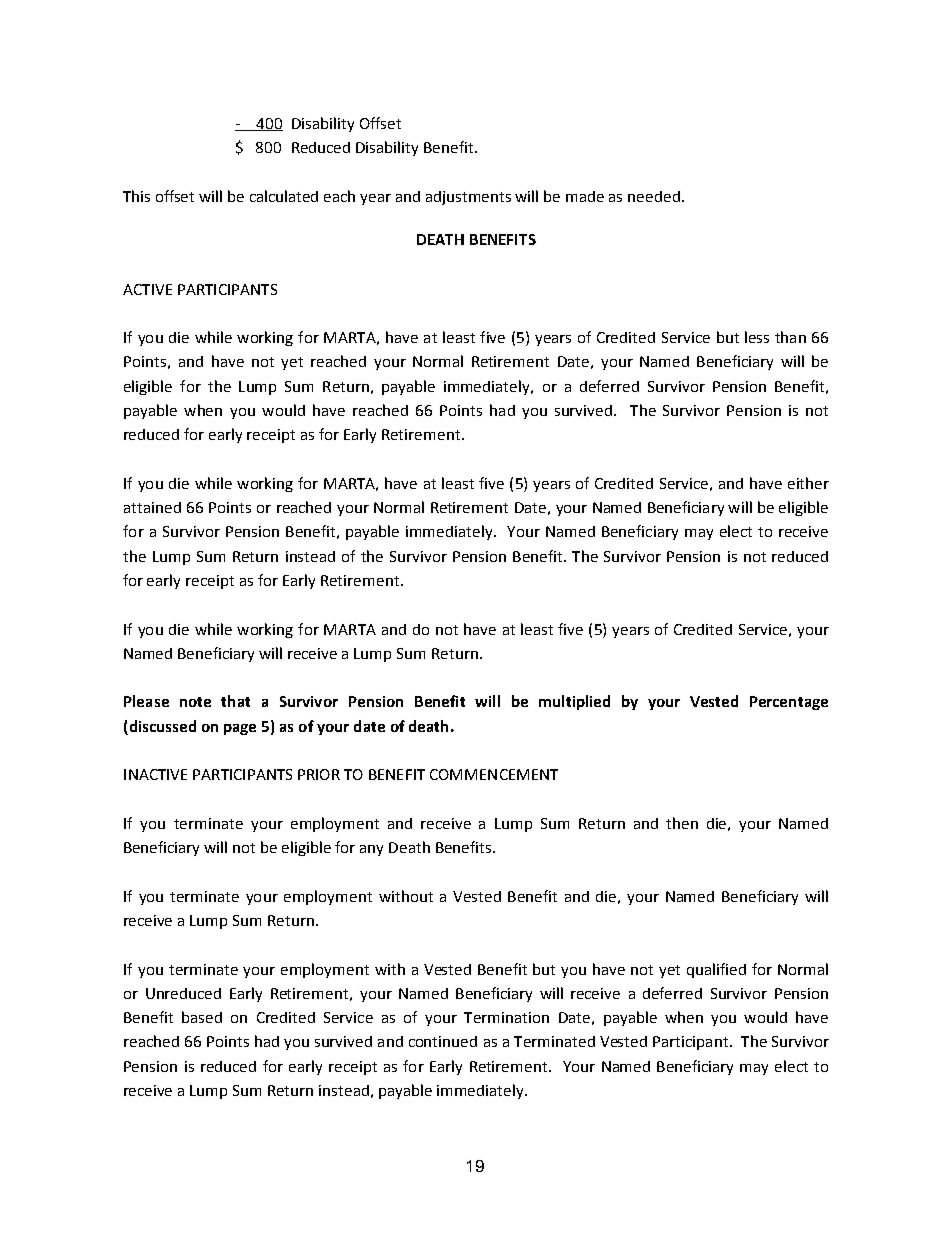 The width and height of the screenshot is (952, 1233). What do you see at coordinates (284, 196) in the screenshot?
I see `calculated` at bounding box center [284, 196].
